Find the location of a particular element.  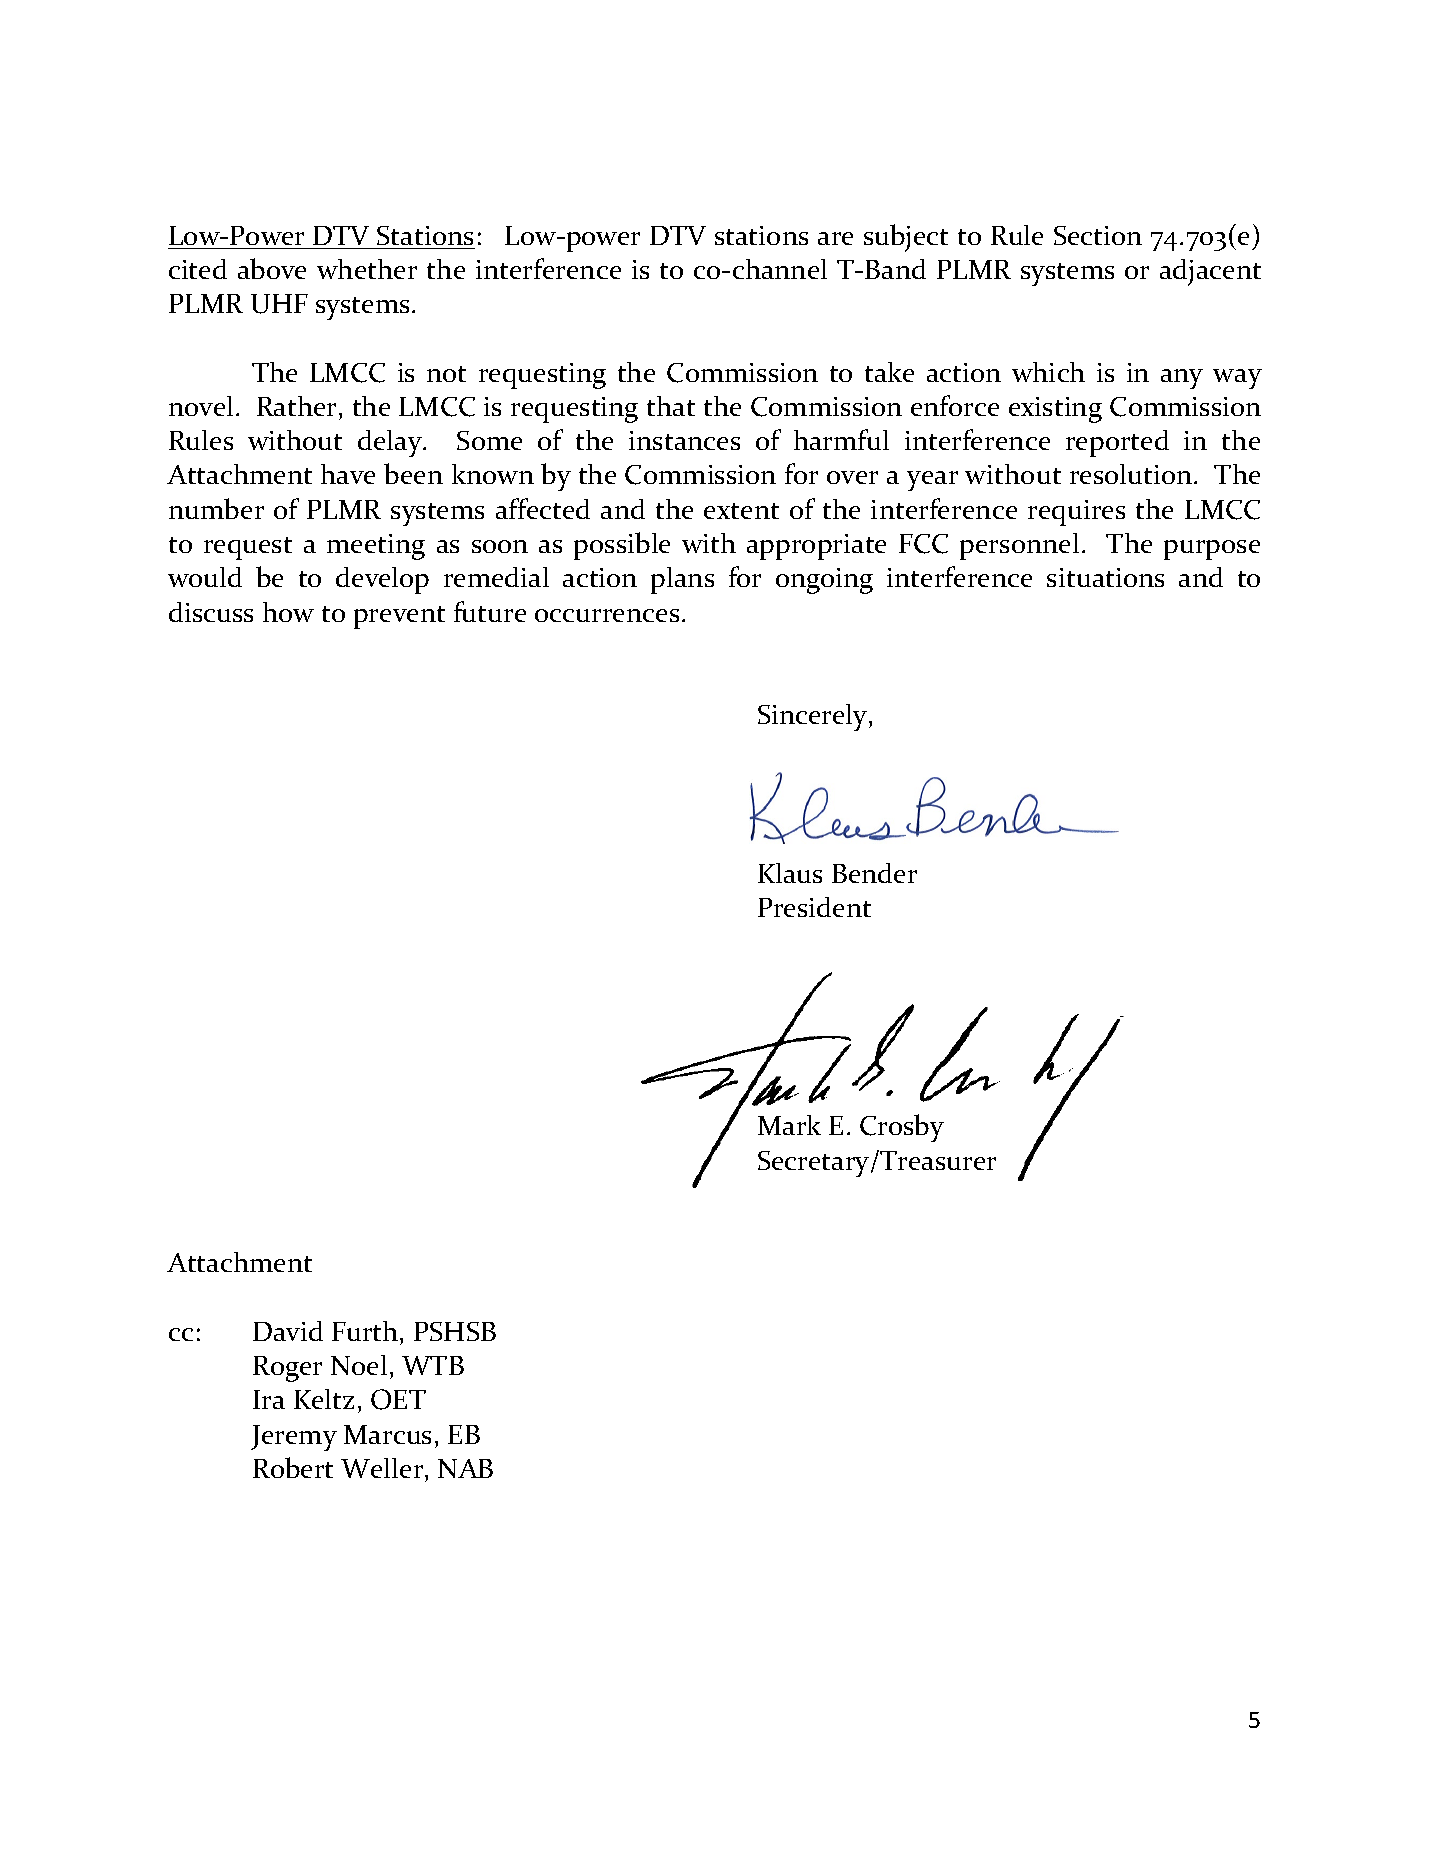

are is located at coordinates (835, 238).
